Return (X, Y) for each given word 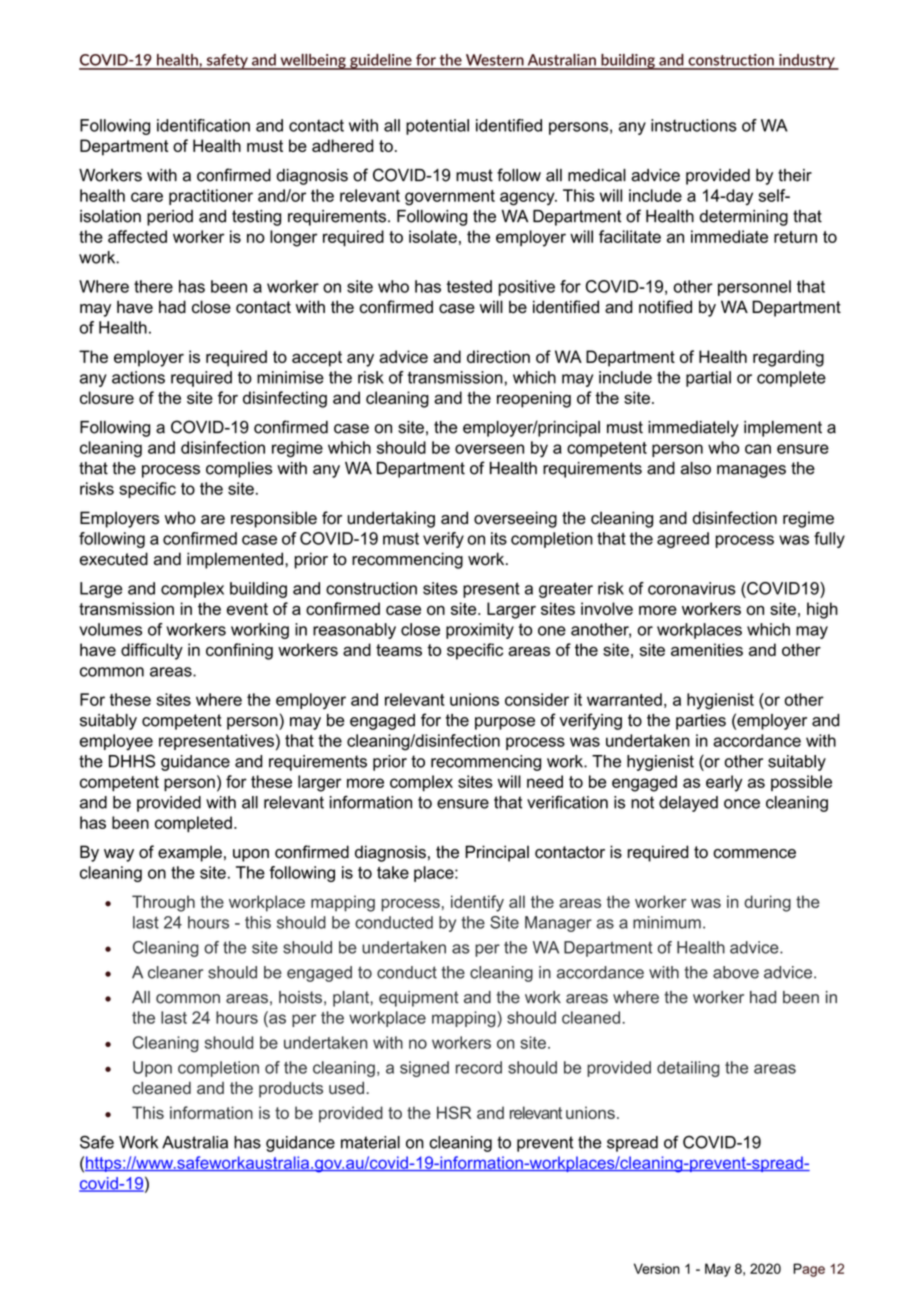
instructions (694, 125)
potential (437, 127)
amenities (707, 649)
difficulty (152, 651)
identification (203, 125)
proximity (480, 631)
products (291, 1089)
